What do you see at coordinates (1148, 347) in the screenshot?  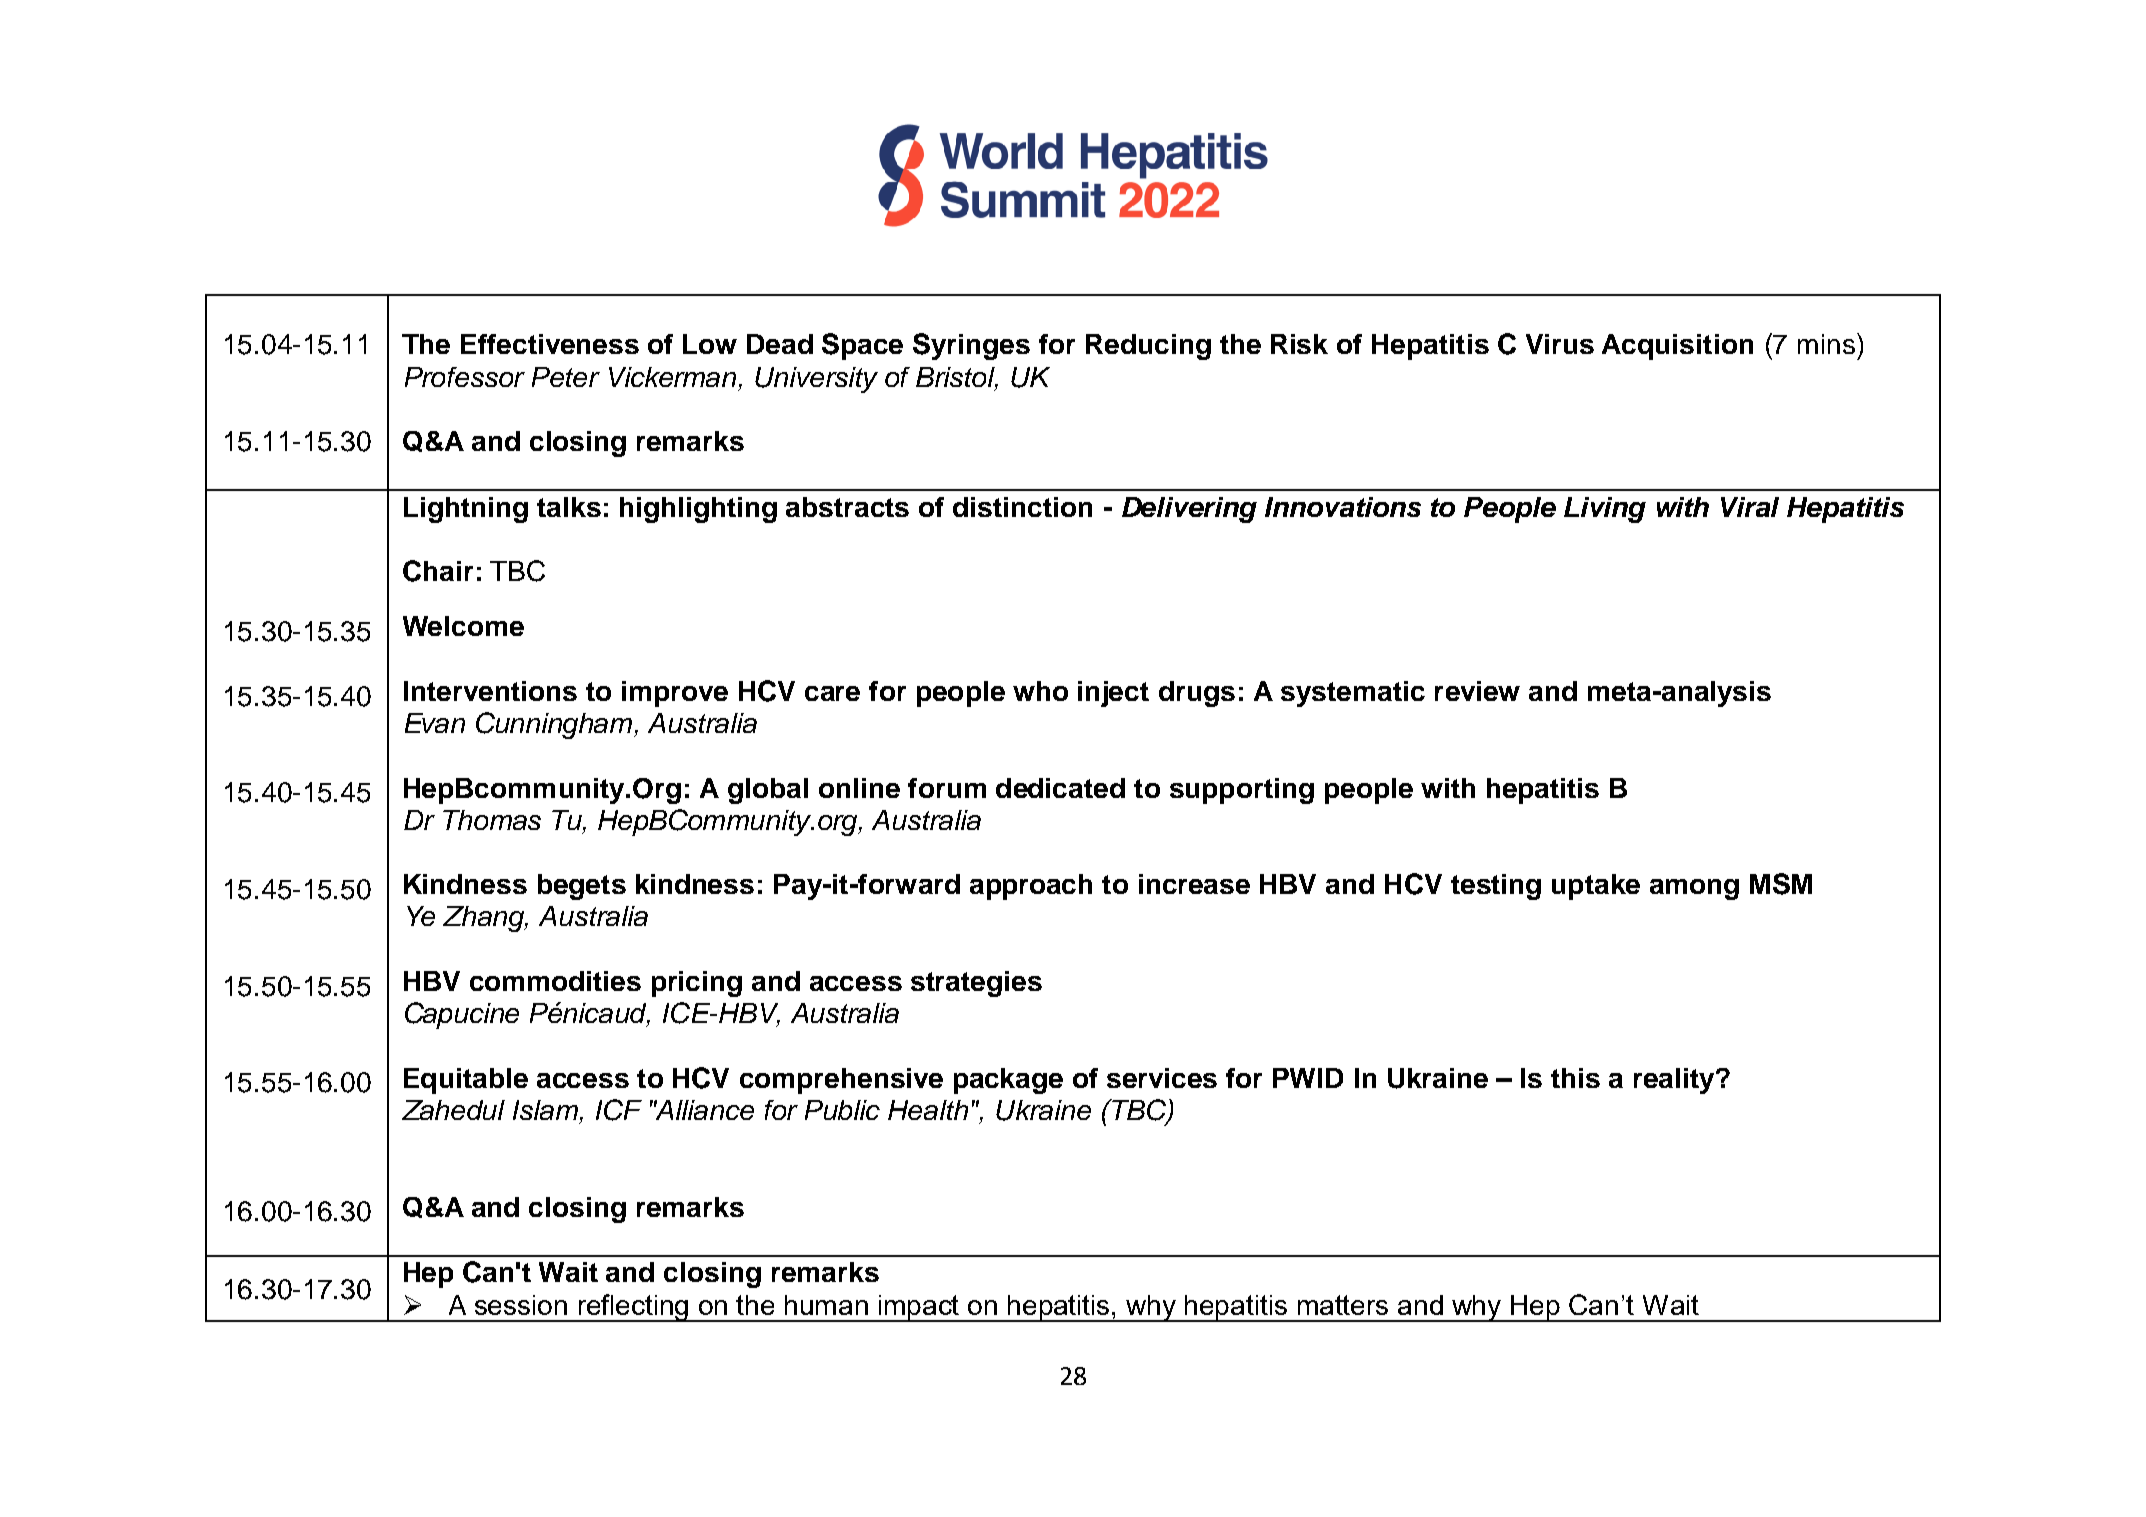 I see `Reducing` at bounding box center [1148, 347].
